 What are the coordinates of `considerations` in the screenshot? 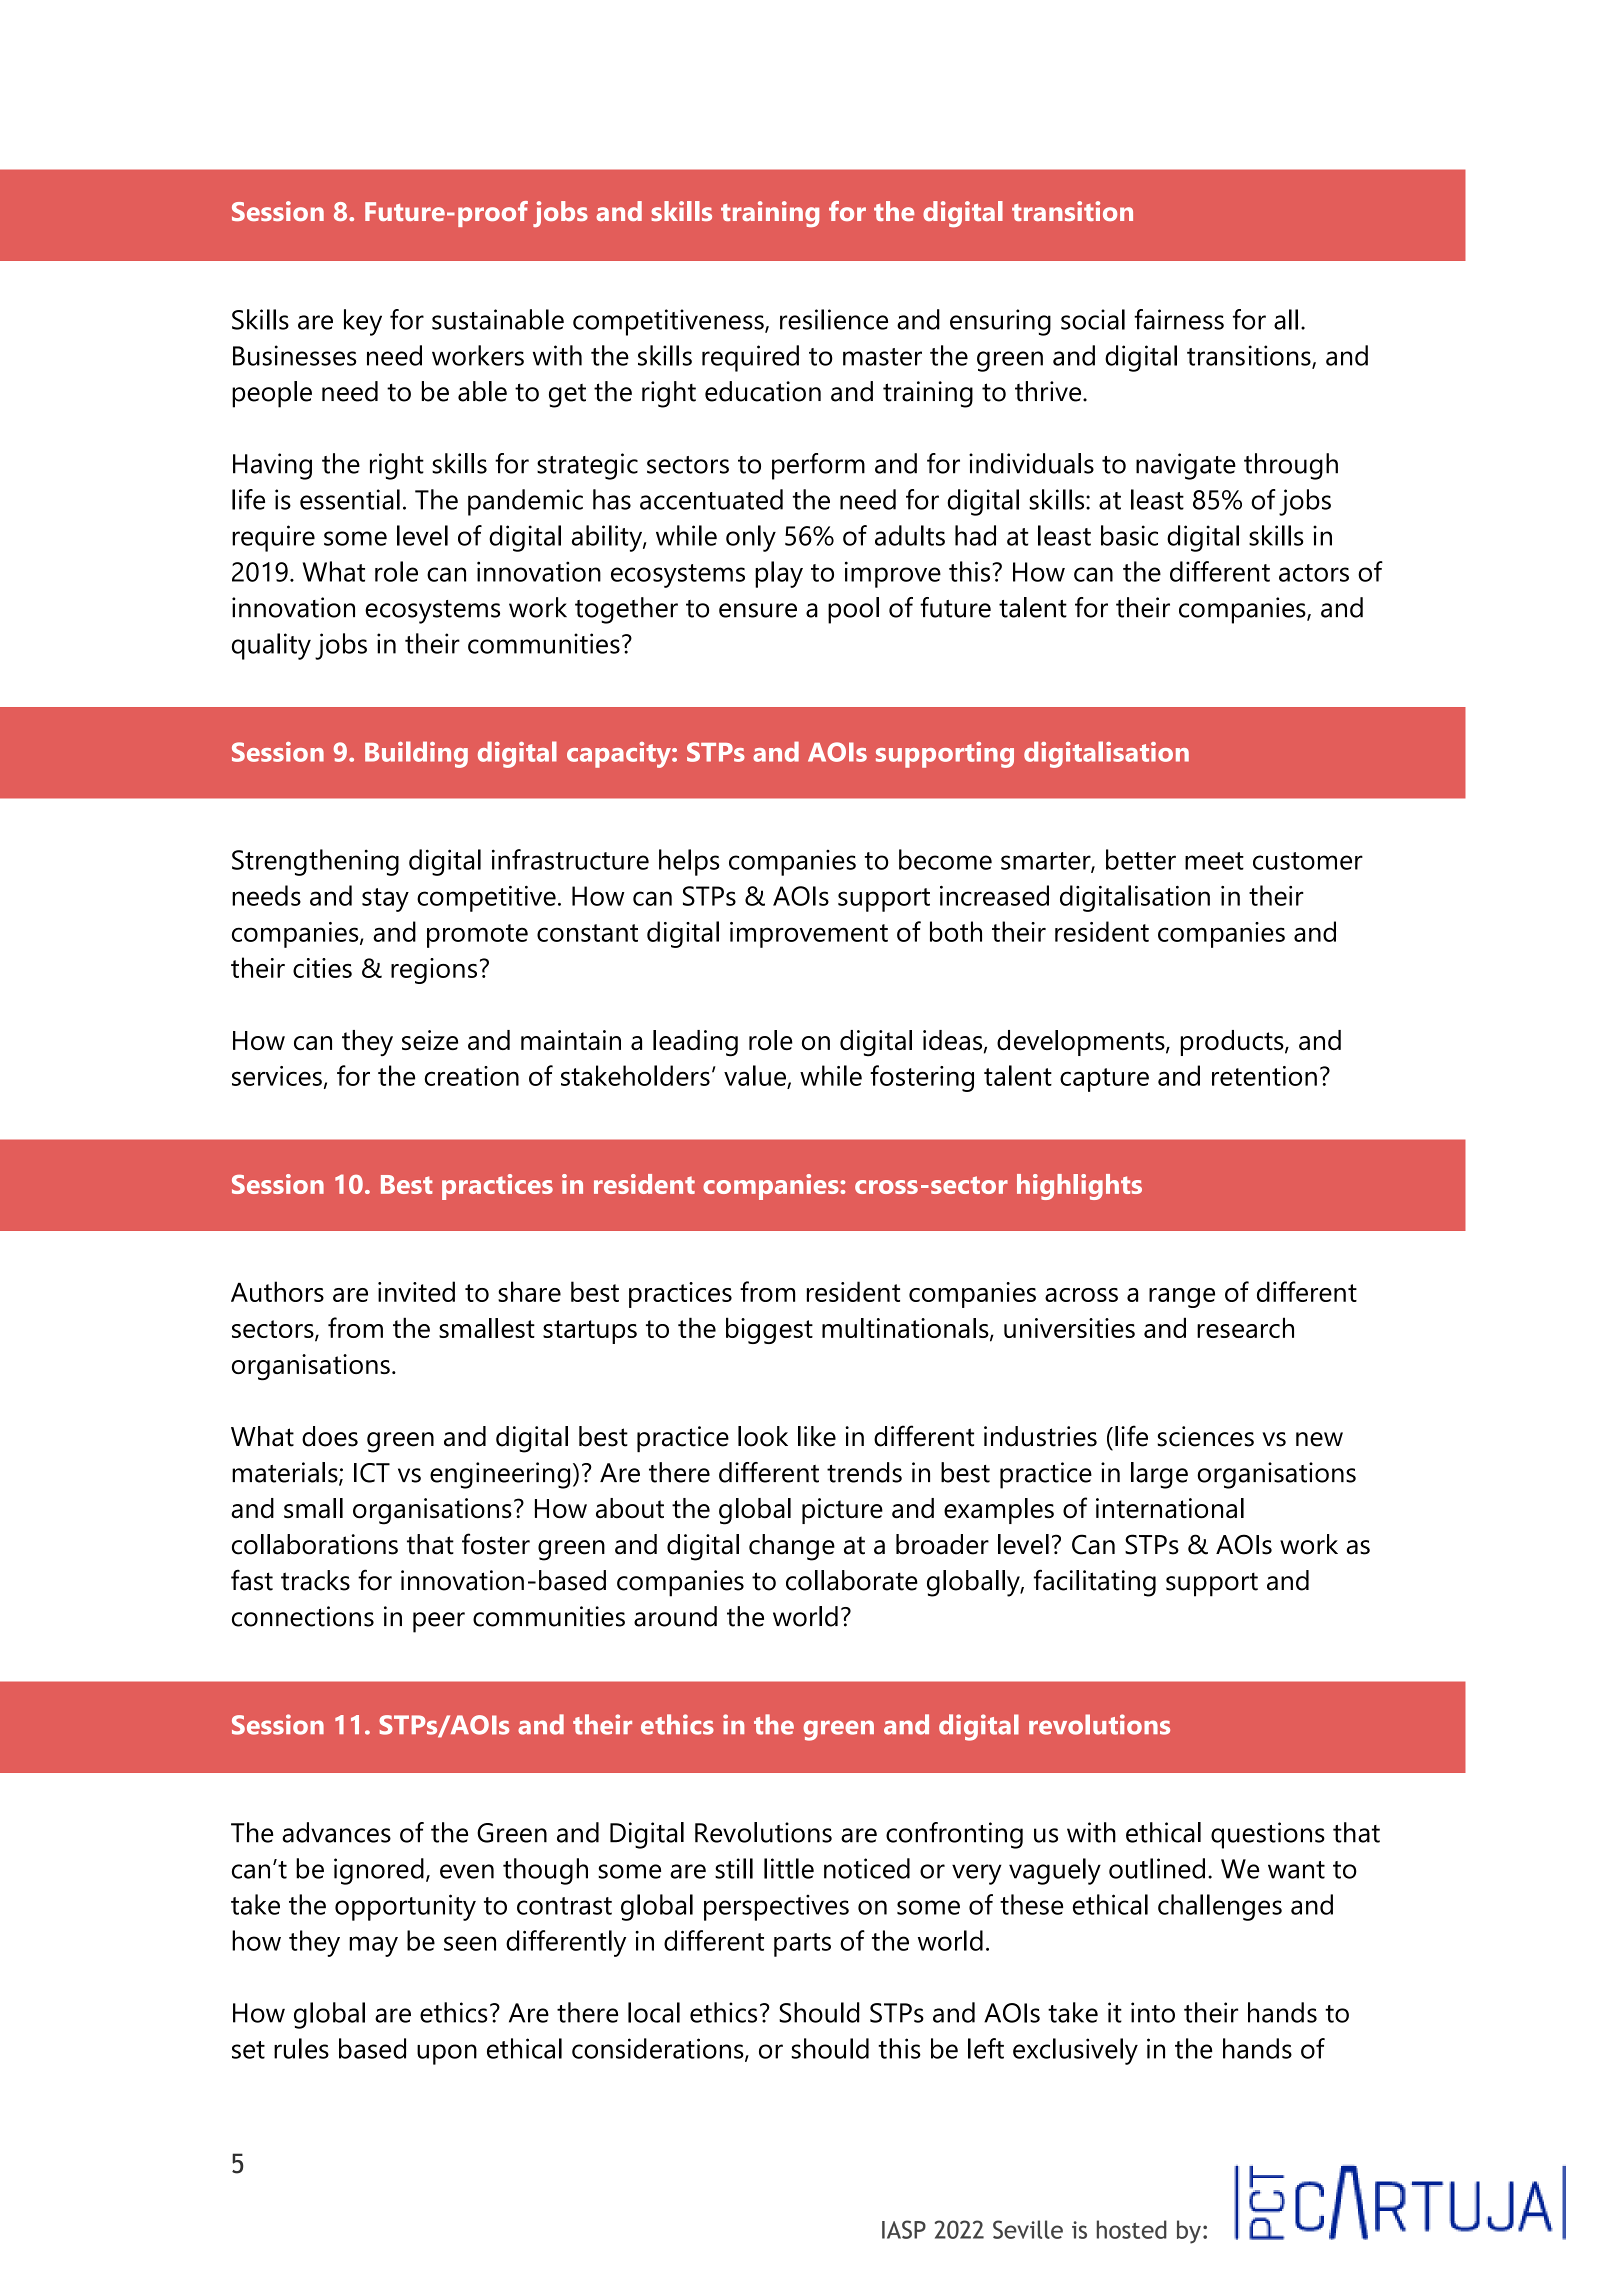 It's located at (659, 2049).
